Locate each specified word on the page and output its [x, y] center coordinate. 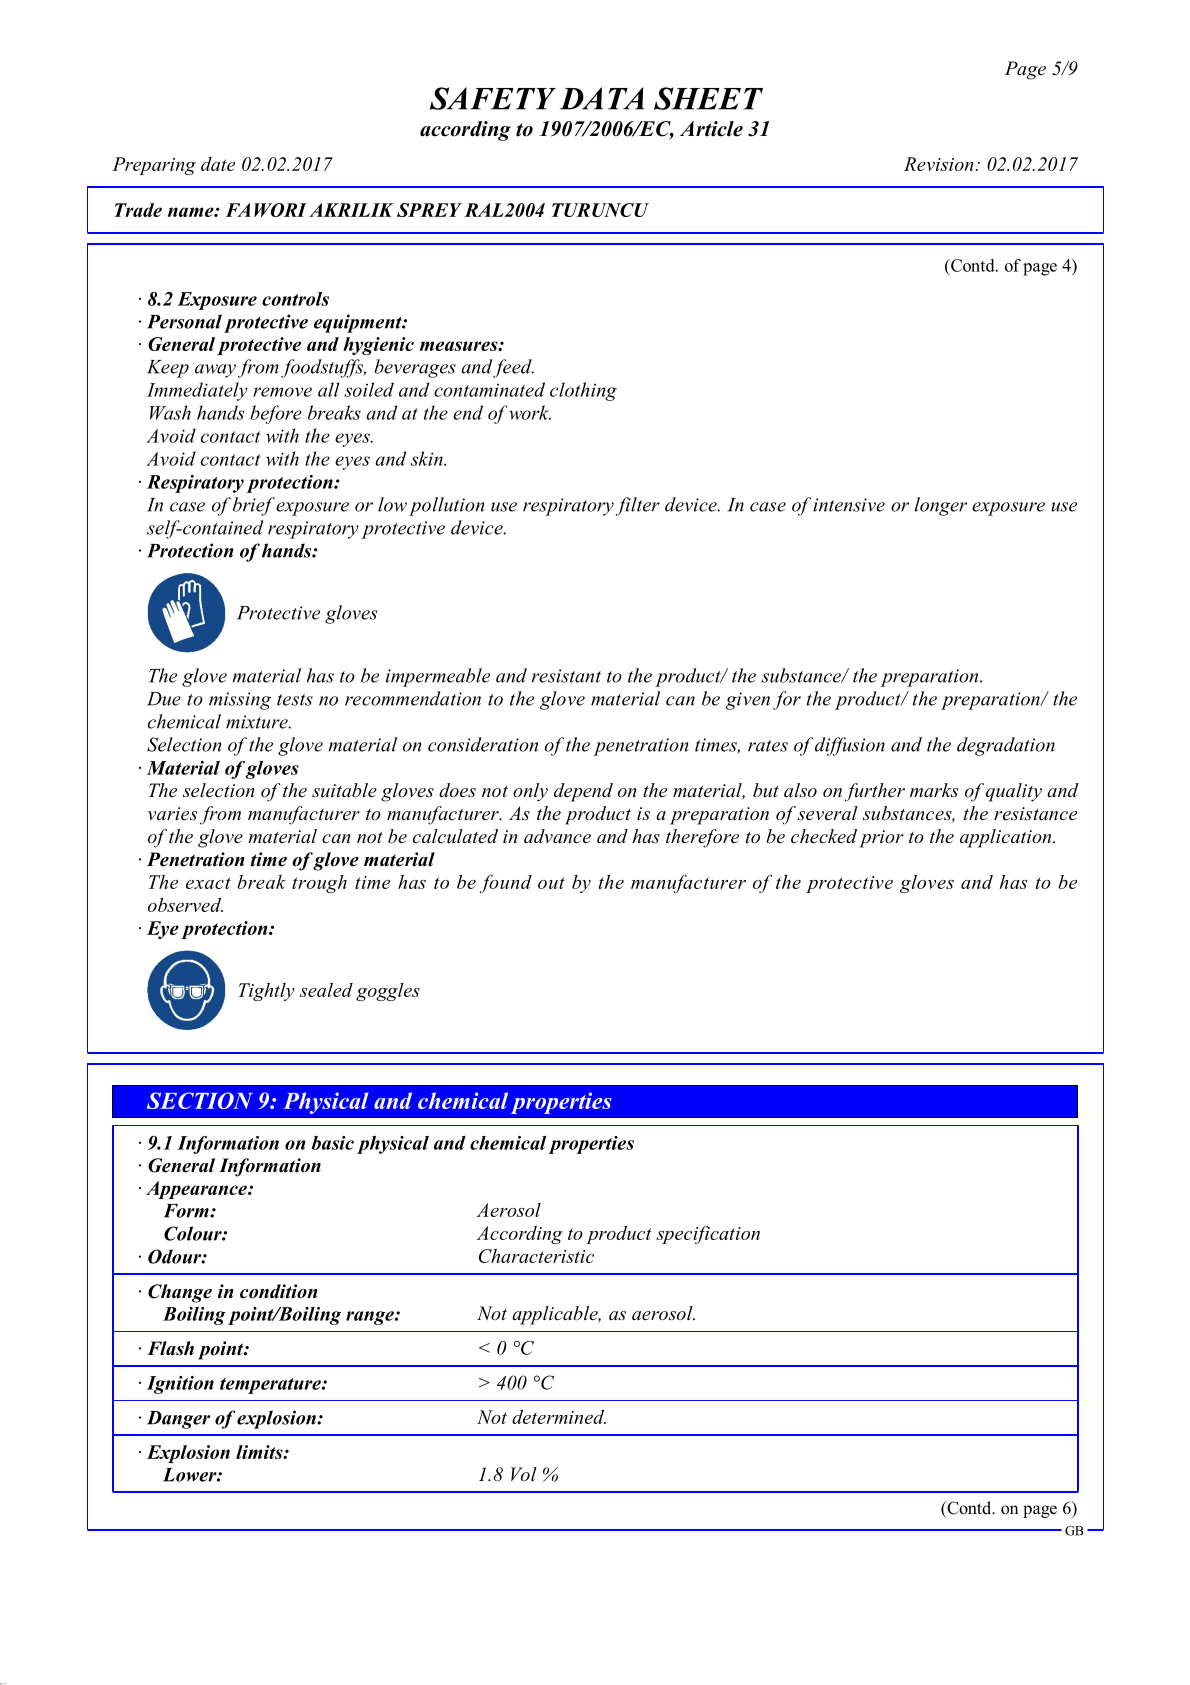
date [218, 164]
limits [260, 1452]
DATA [602, 98]
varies [173, 813]
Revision [938, 164]
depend [583, 792]
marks [934, 790]
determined [559, 1417]
